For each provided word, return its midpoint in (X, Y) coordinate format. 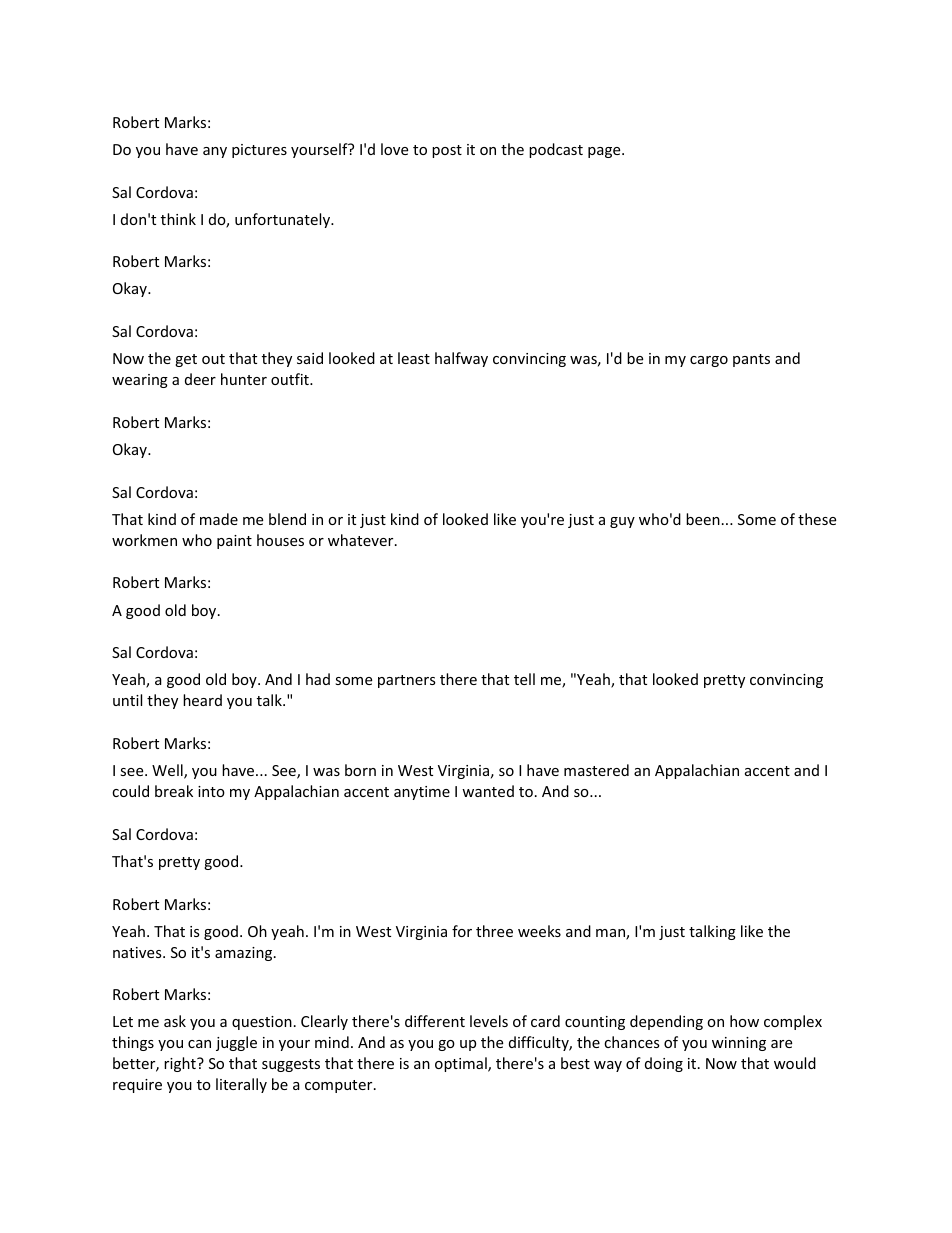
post (447, 151)
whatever (362, 540)
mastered (596, 770)
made (219, 519)
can (199, 1044)
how (744, 1021)
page (605, 152)
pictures (259, 151)
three (494, 931)
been (703, 519)
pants (751, 360)
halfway (461, 359)
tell (524, 679)
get (186, 360)
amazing (245, 954)
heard (202, 700)
